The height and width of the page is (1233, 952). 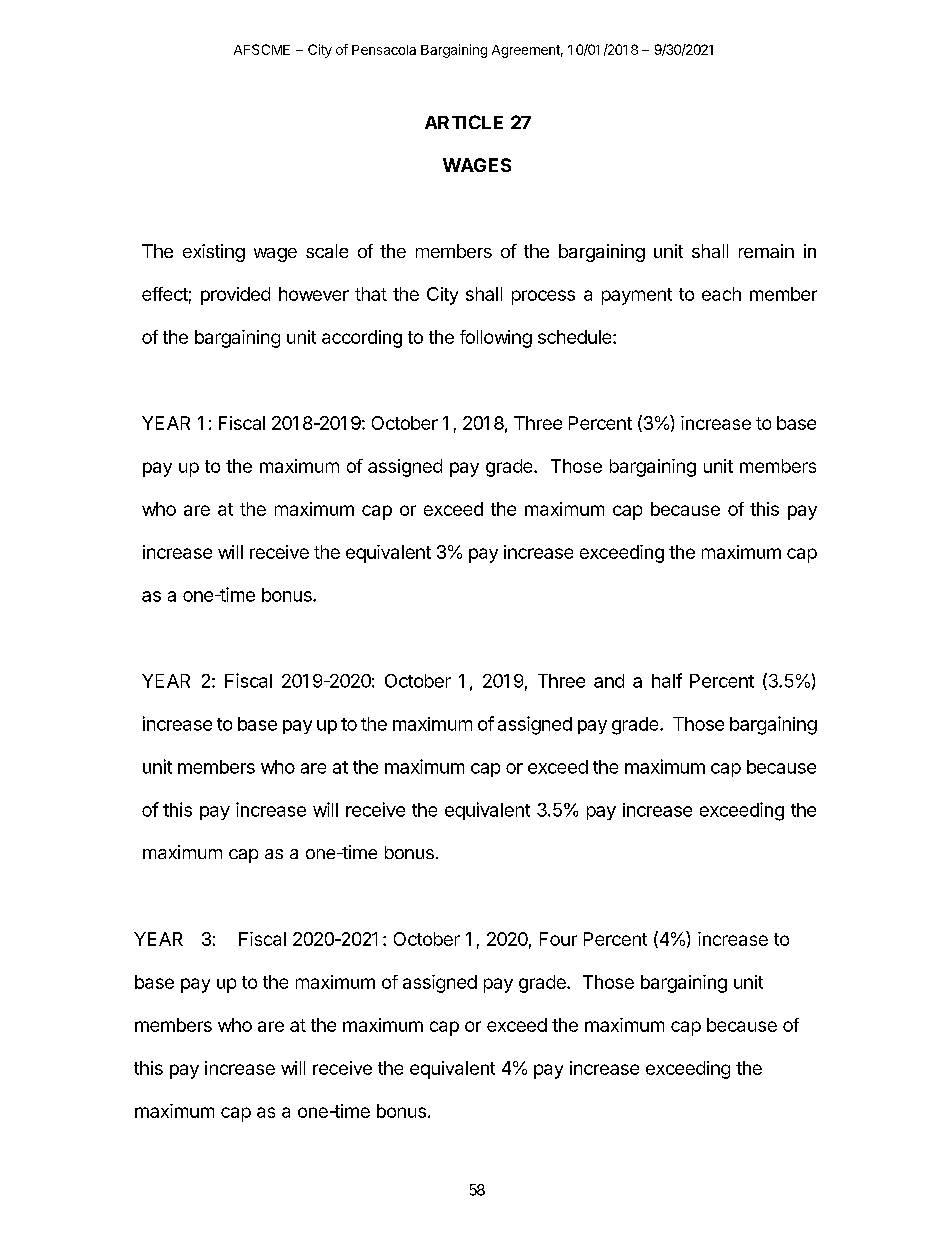 I want to click on Four, so click(x=558, y=939).
